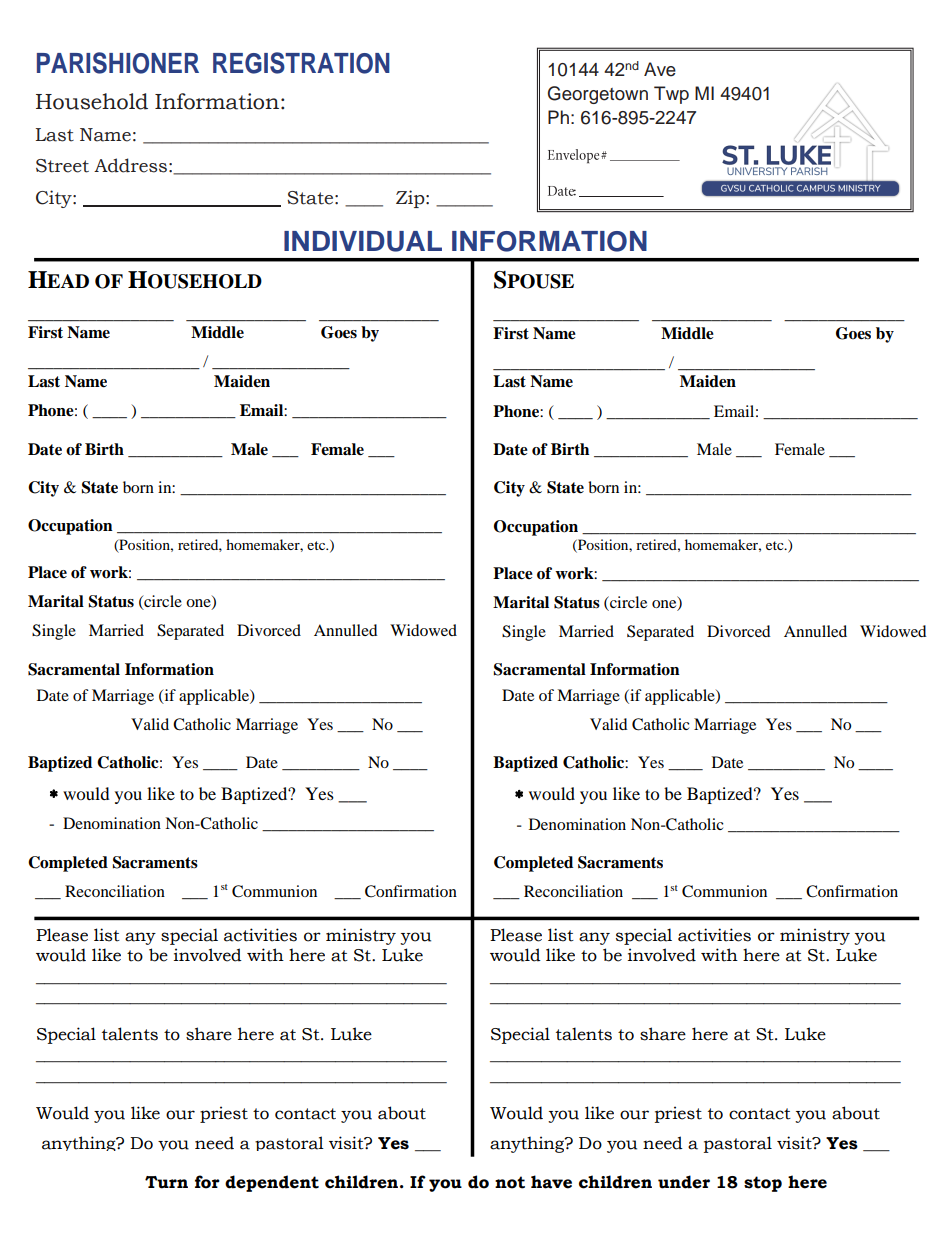  What do you see at coordinates (301, 63) in the screenshot?
I see `REGISTRATION` at bounding box center [301, 63].
